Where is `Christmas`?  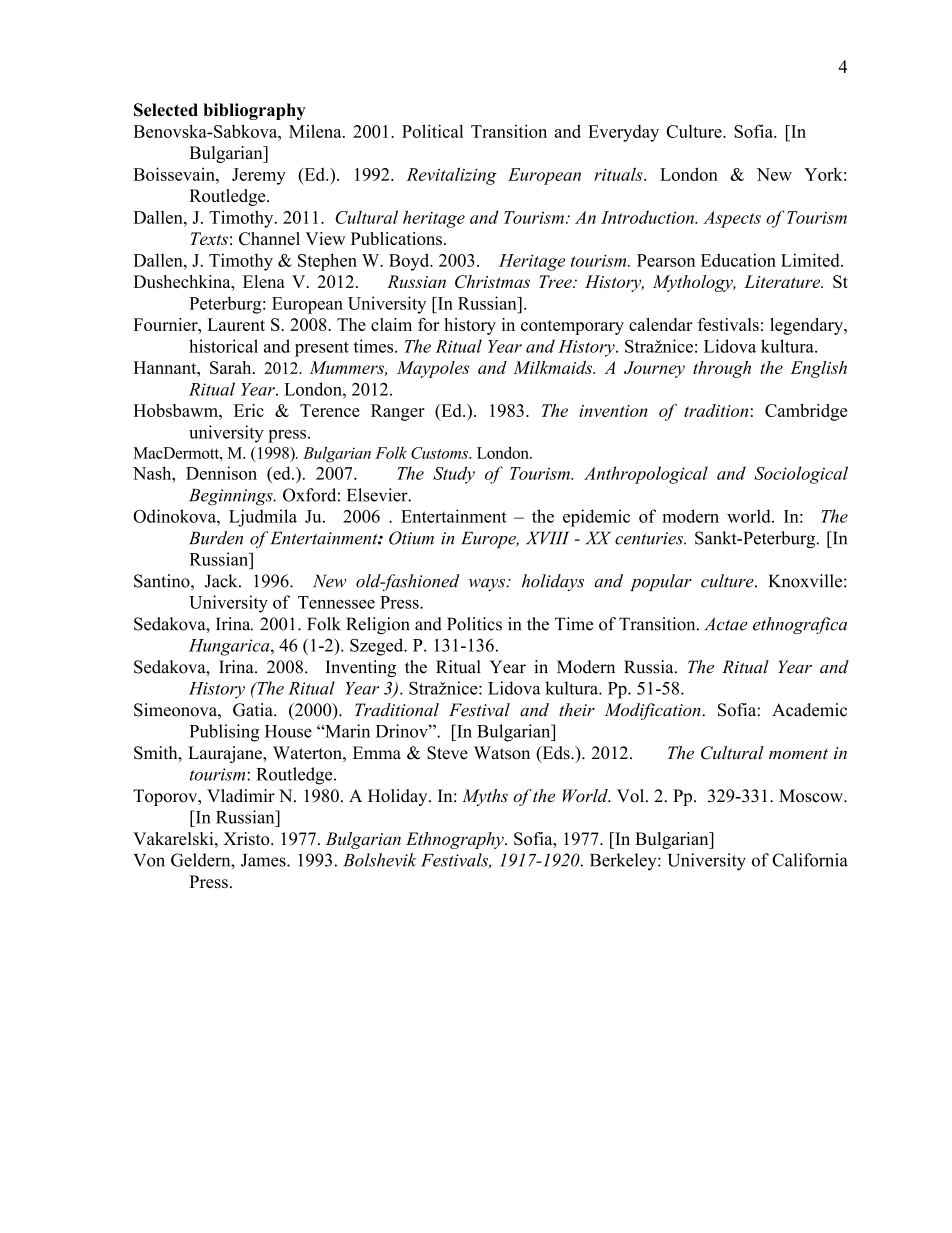 Christmas is located at coordinates (492, 281).
